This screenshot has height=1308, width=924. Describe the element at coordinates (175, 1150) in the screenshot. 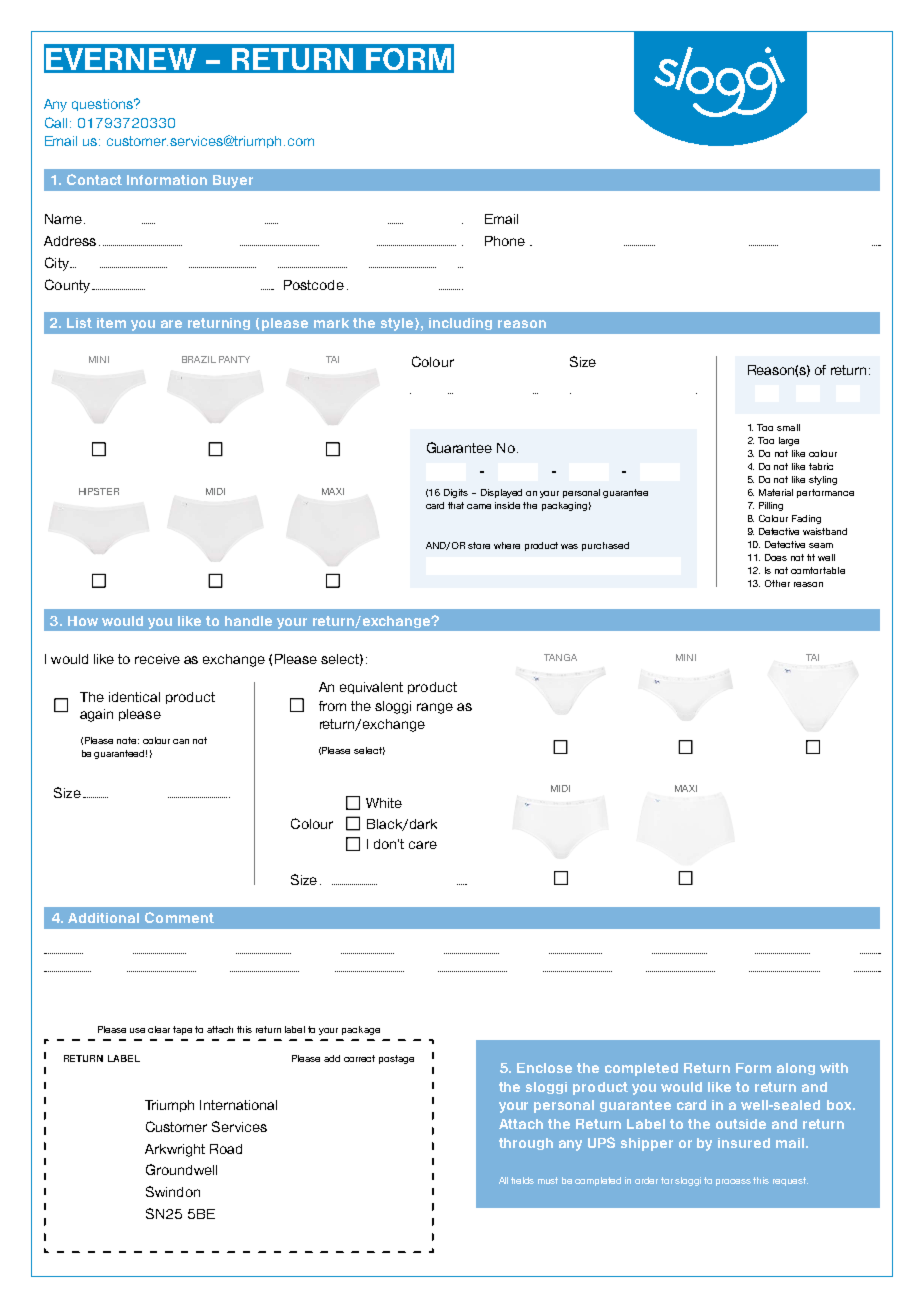

I see `Arkwright` at that location.
